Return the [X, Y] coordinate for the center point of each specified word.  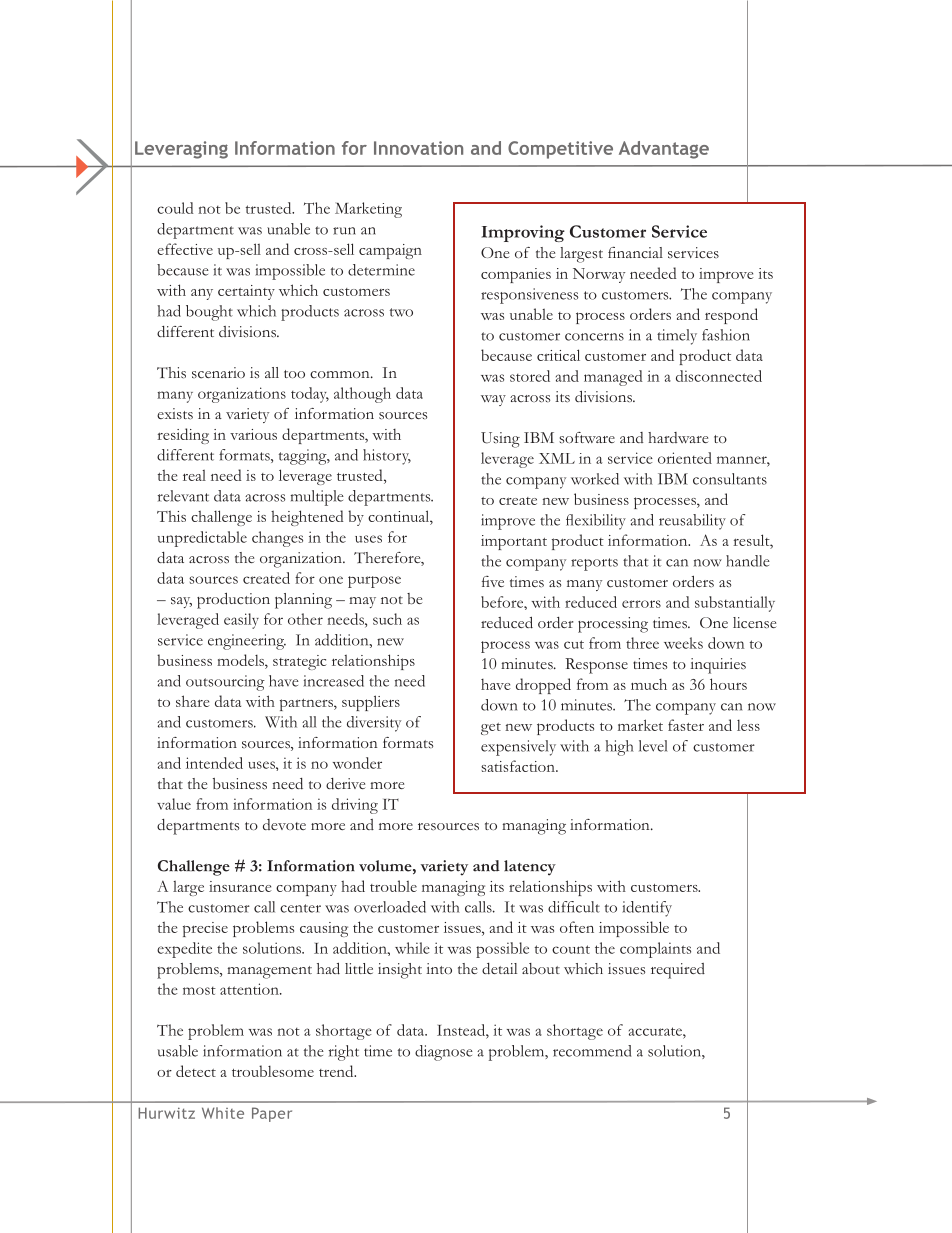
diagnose [444, 1053]
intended [214, 763]
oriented [685, 458]
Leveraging [181, 150]
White [223, 1113]
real [194, 475]
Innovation [418, 148]
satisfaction [519, 766]
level [653, 746]
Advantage [664, 150]
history [387, 457]
